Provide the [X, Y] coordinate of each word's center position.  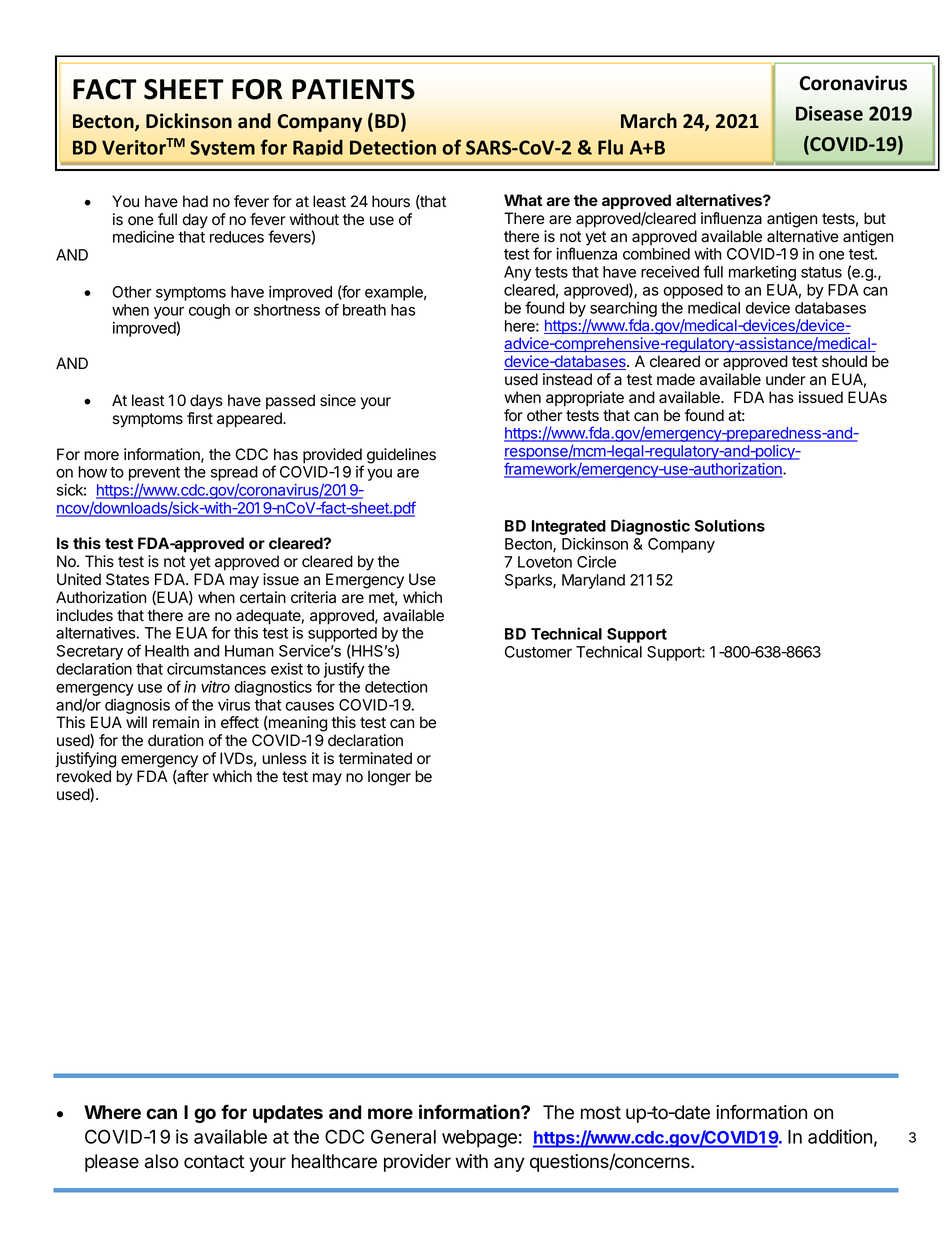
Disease [829, 113]
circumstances [216, 669]
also [162, 1161]
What [523, 200]
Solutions [730, 525]
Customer [538, 652]
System [222, 148]
